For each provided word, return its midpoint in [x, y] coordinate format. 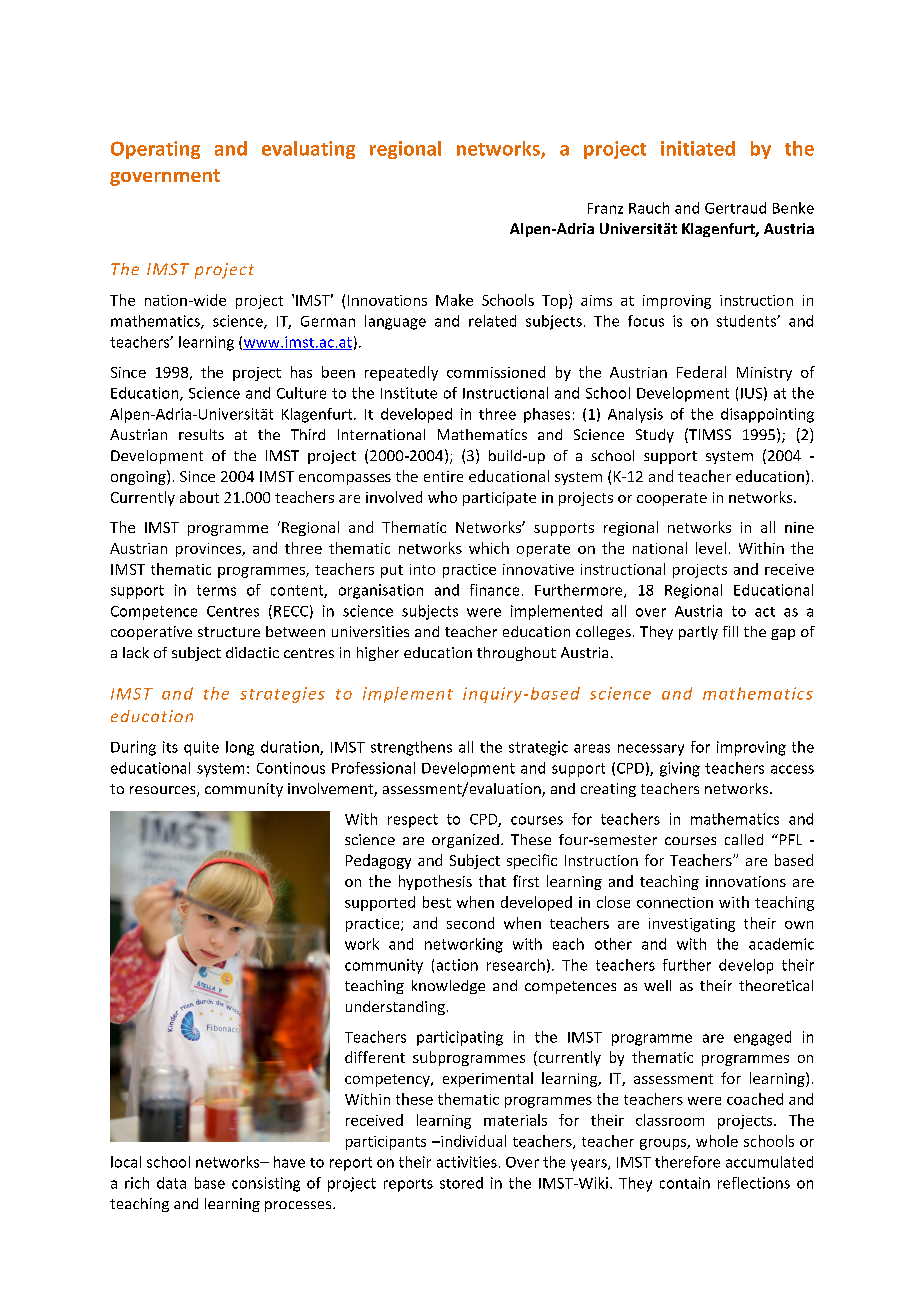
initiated [698, 148]
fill [730, 631]
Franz [605, 208]
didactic [252, 652]
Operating [155, 150]
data [171, 1183]
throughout [516, 654]
